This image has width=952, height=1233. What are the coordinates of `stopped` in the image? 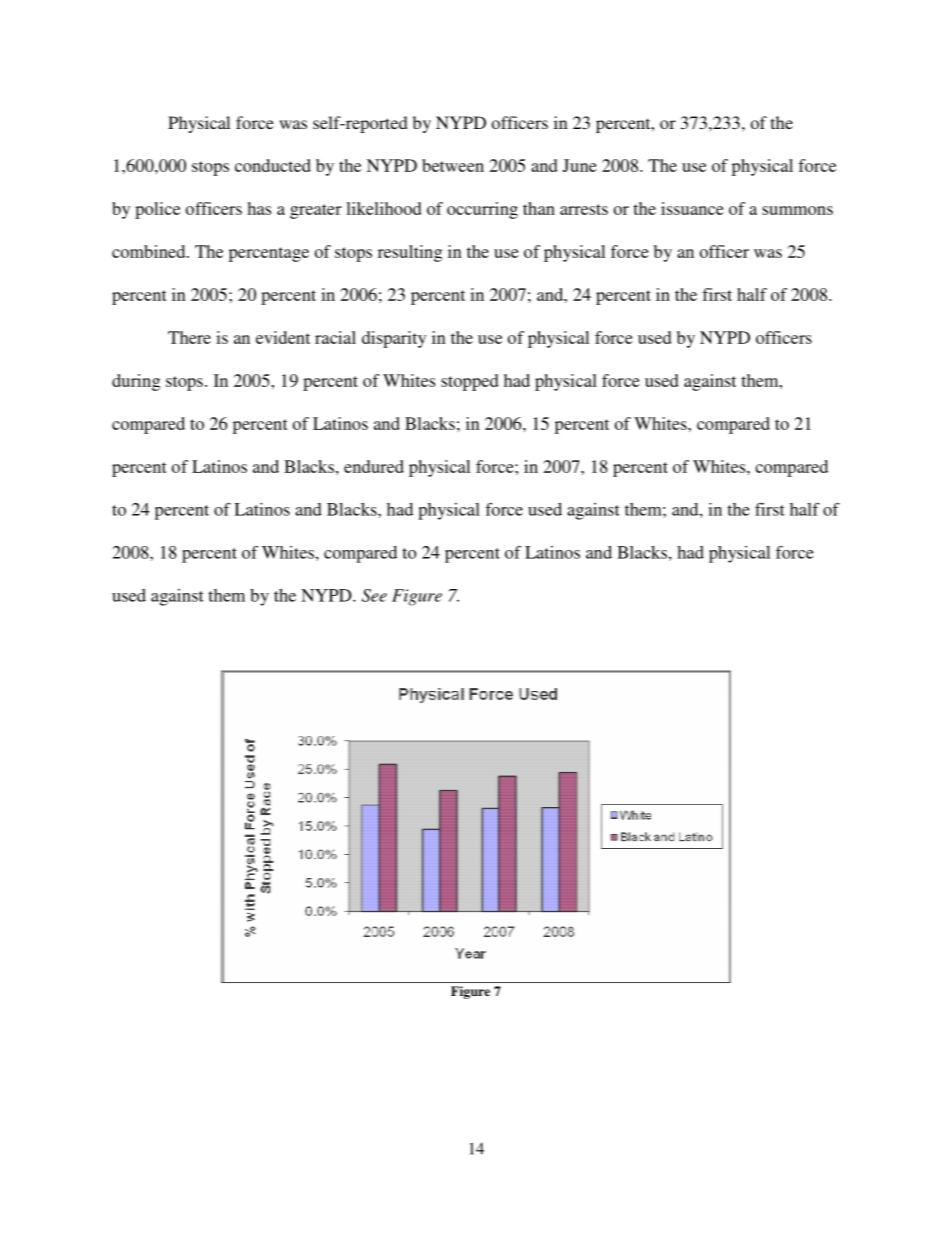 It's located at (470, 382).
